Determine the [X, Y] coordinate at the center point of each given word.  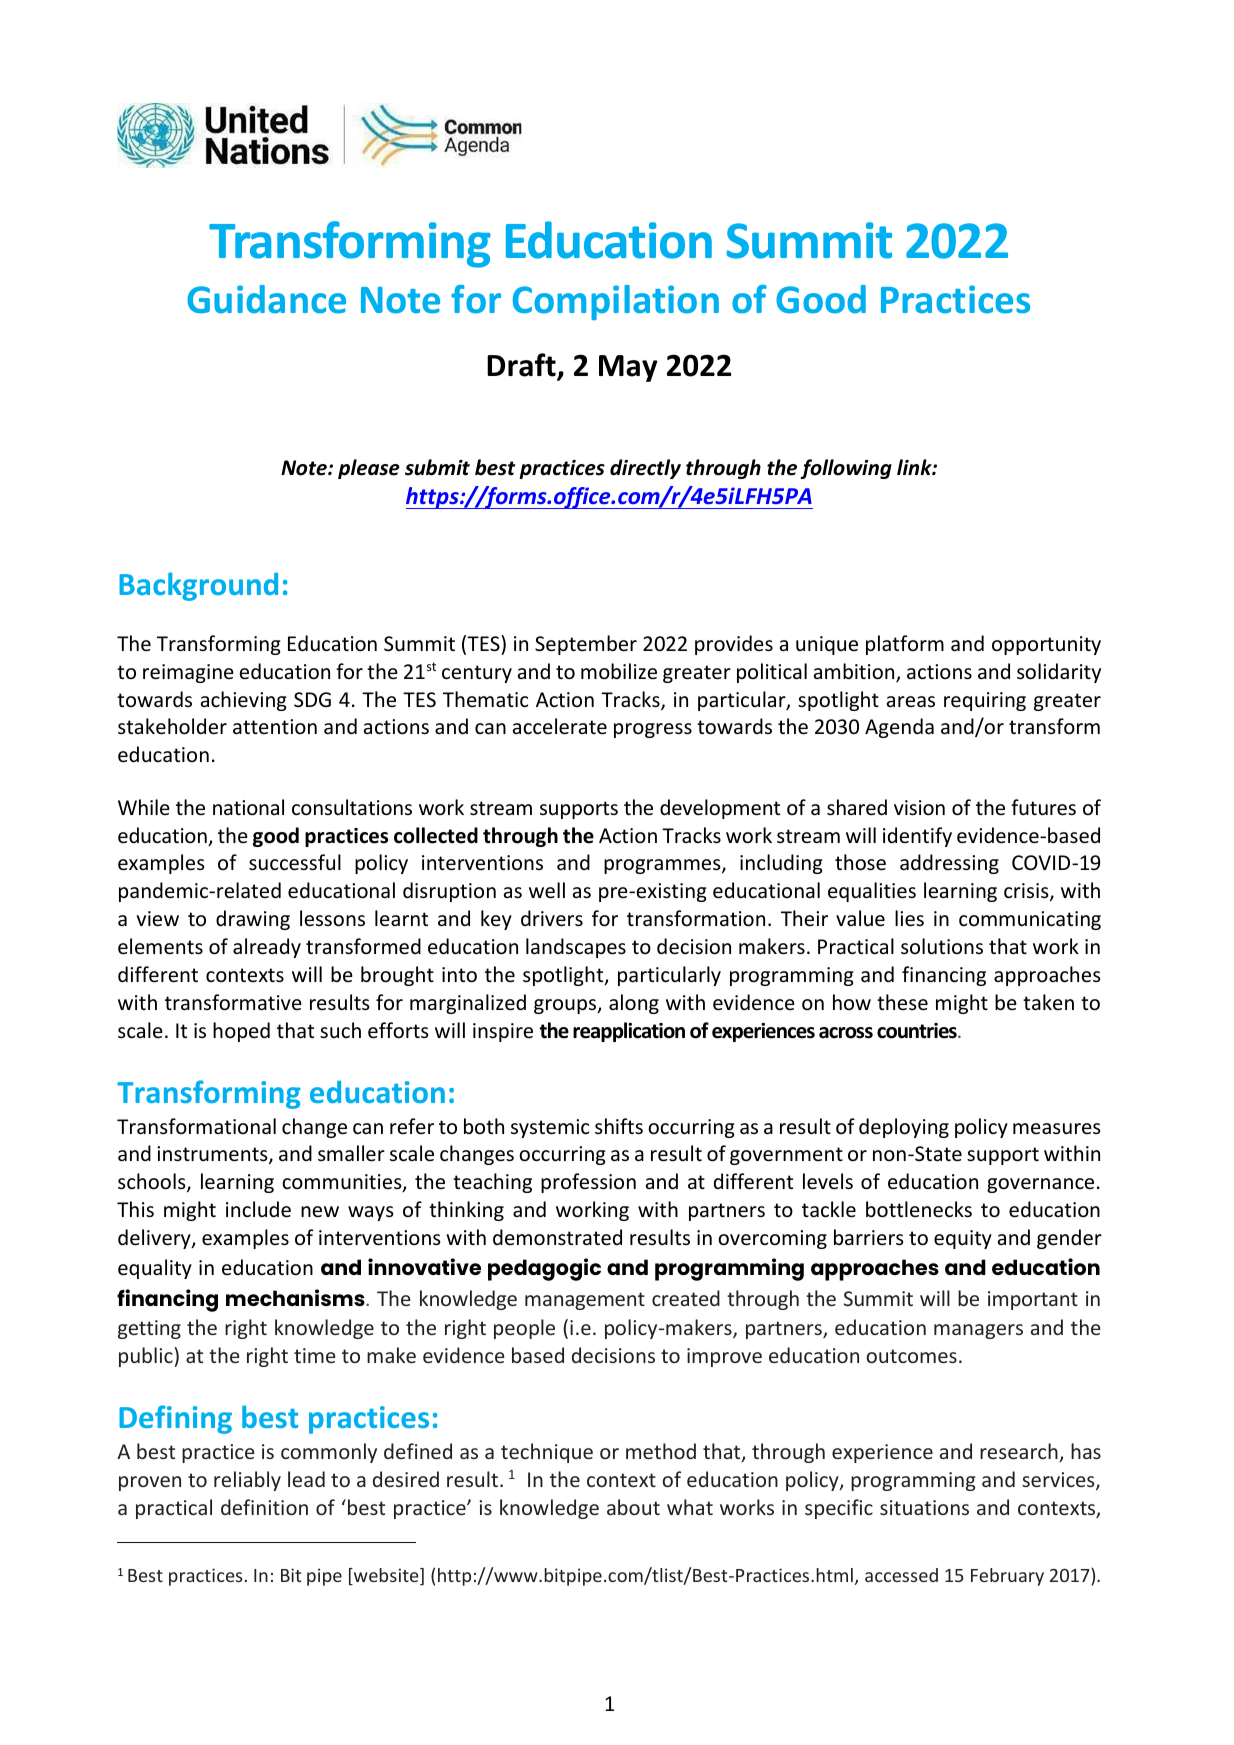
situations [924, 1507]
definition [264, 1507]
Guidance [266, 299]
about [633, 1507]
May [628, 368]
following [846, 469]
